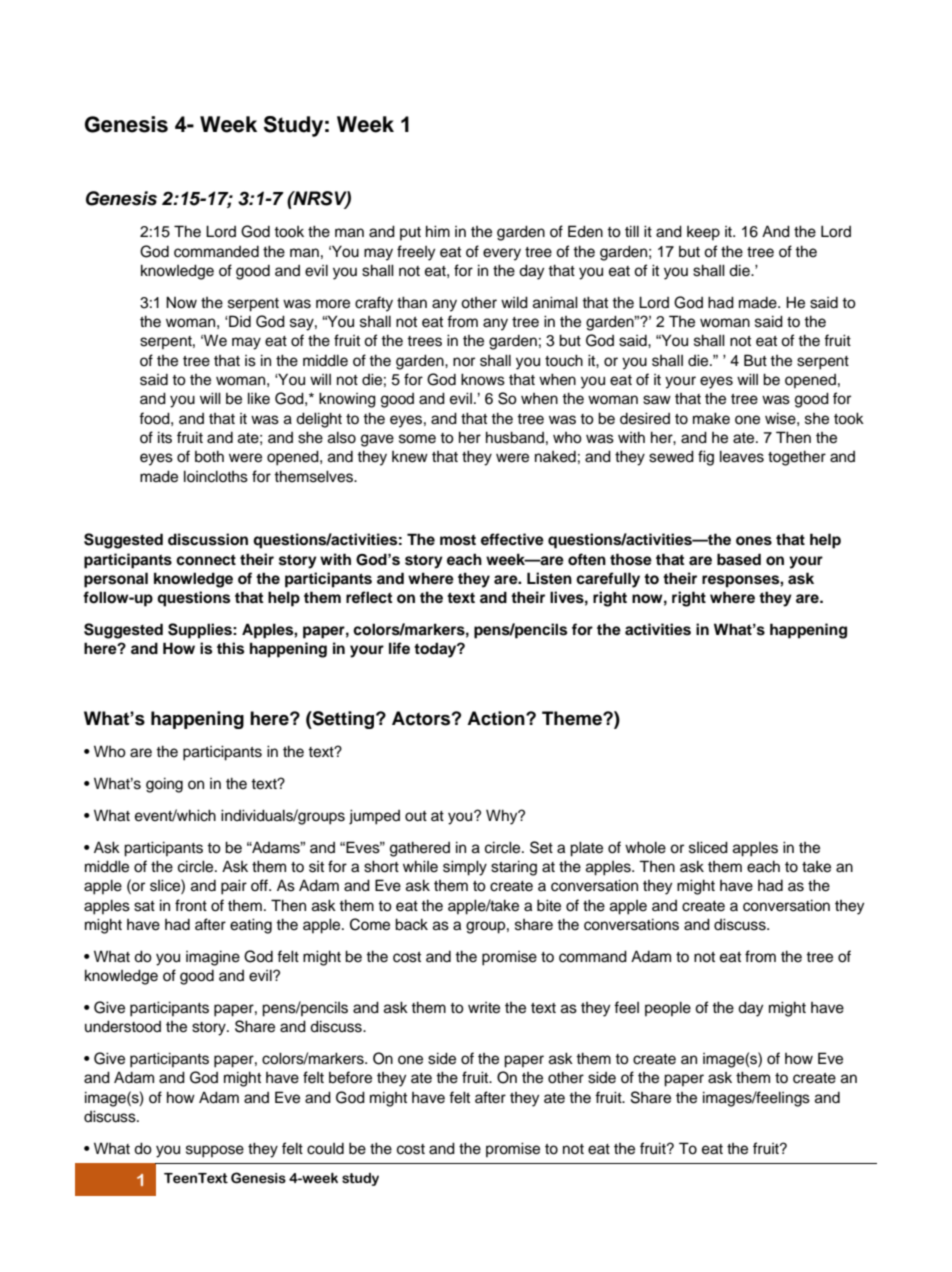 Image resolution: width=952 pixels, height=1272 pixels. What do you see at coordinates (215, 1151) in the page?
I see `suppose` at bounding box center [215, 1151].
